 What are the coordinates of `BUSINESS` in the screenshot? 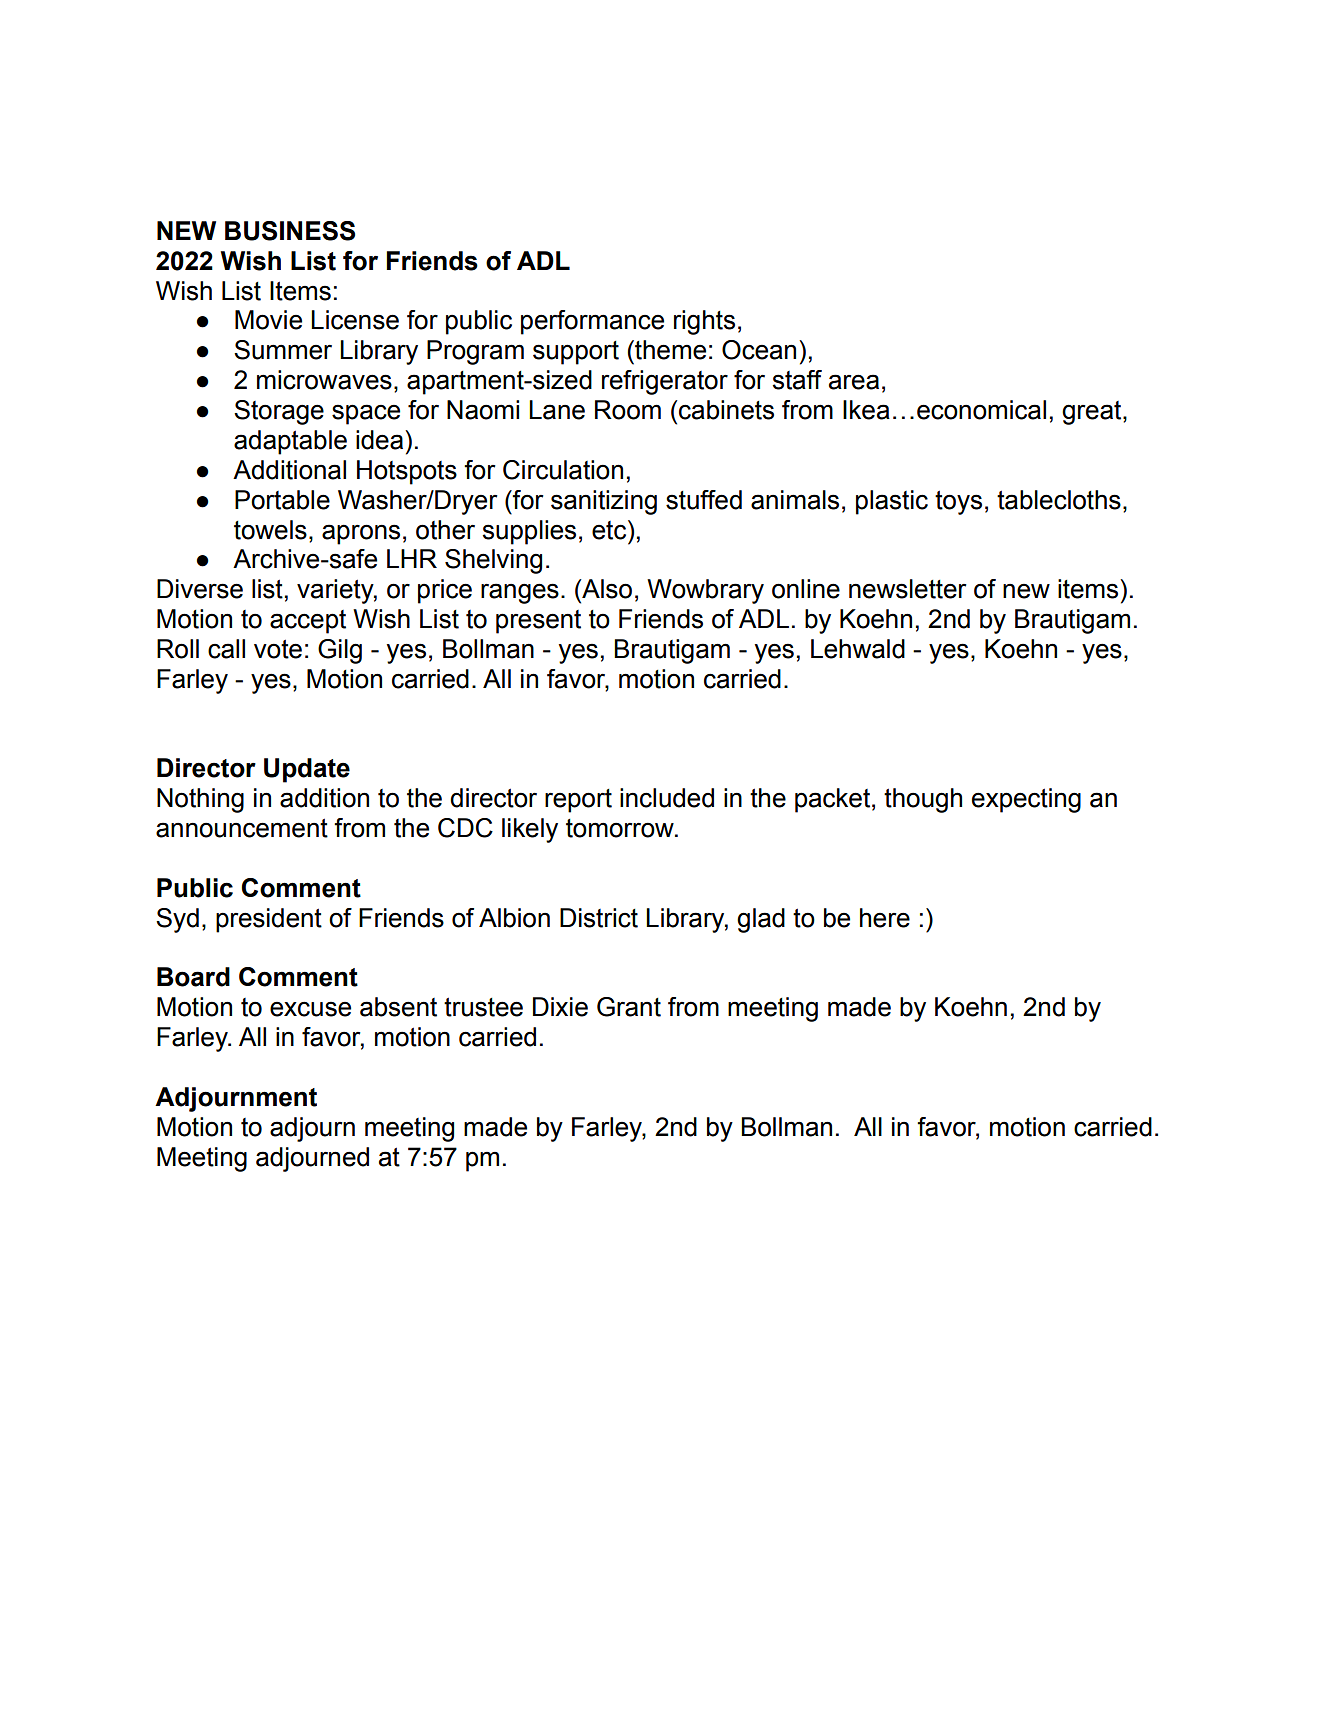 It's located at (290, 231).
